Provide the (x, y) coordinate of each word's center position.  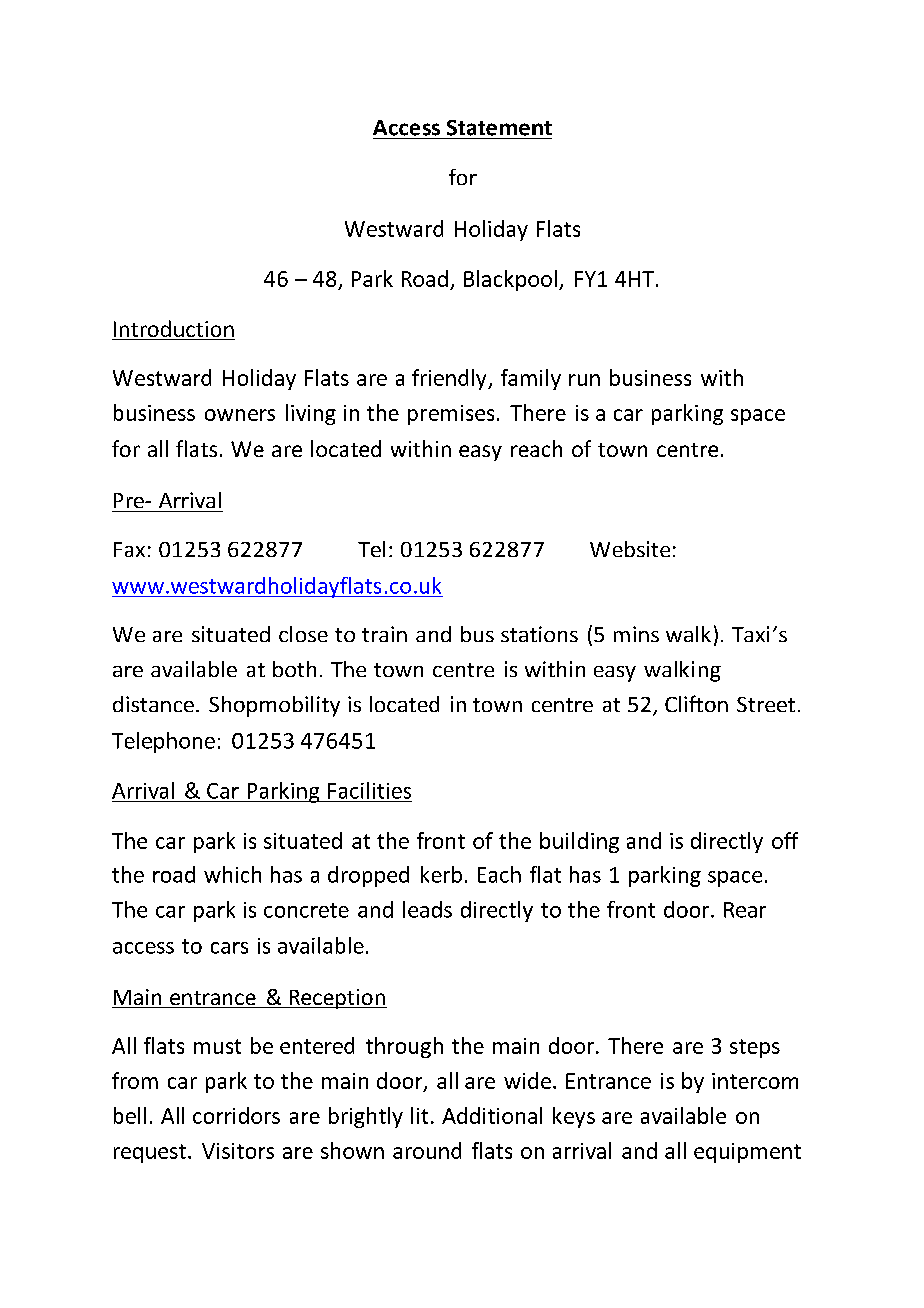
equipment (747, 1153)
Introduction (173, 330)
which (232, 874)
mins (636, 634)
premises (451, 415)
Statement (499, 128)
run (584, 380)
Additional (492, 1115)
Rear (745, 910)
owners (240, 415)
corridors (236, 1115)
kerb (441, 874)
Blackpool (510, 280)
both (294, 669)
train (384, 634)
